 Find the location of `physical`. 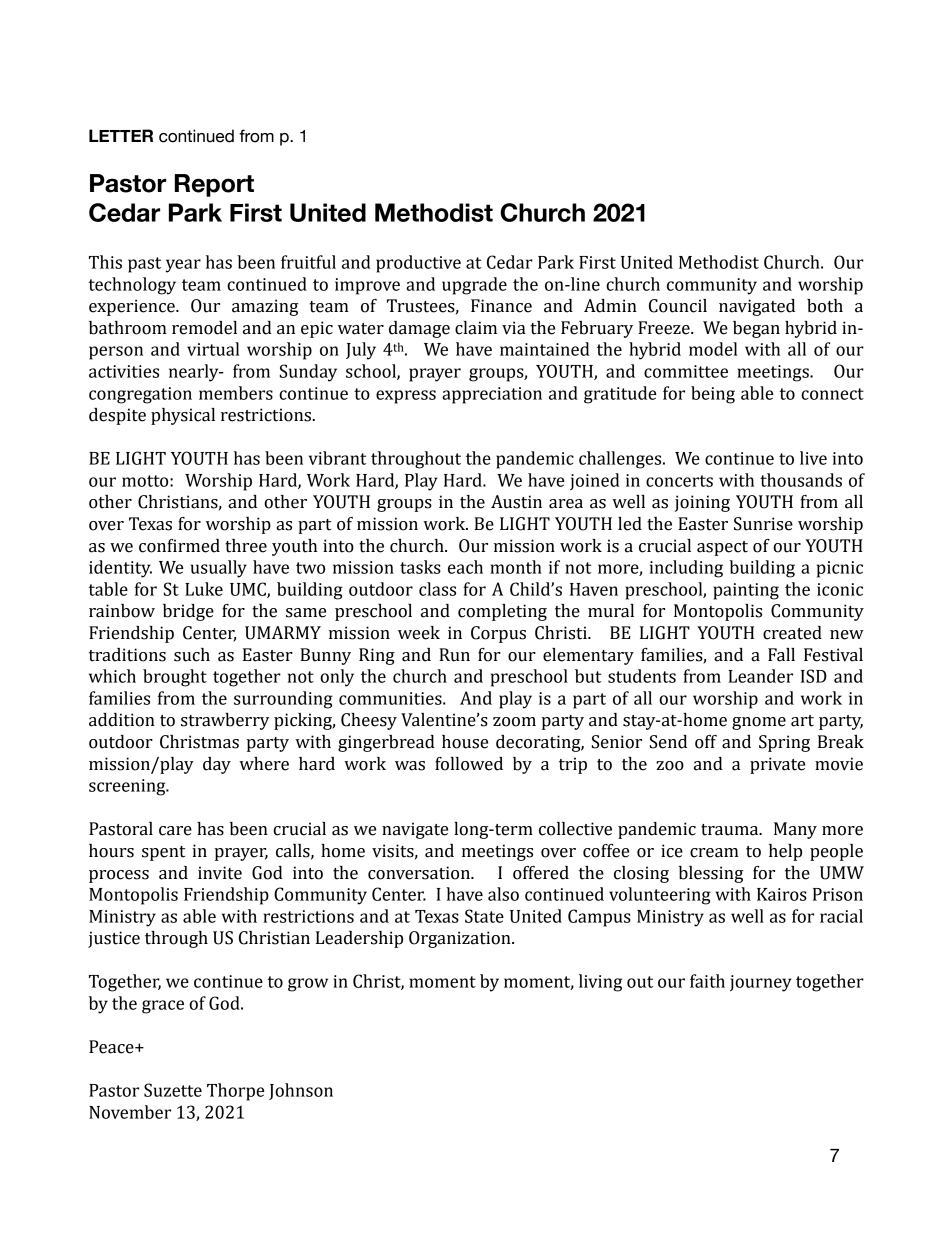

physical is located at coordinates (183, 416).
